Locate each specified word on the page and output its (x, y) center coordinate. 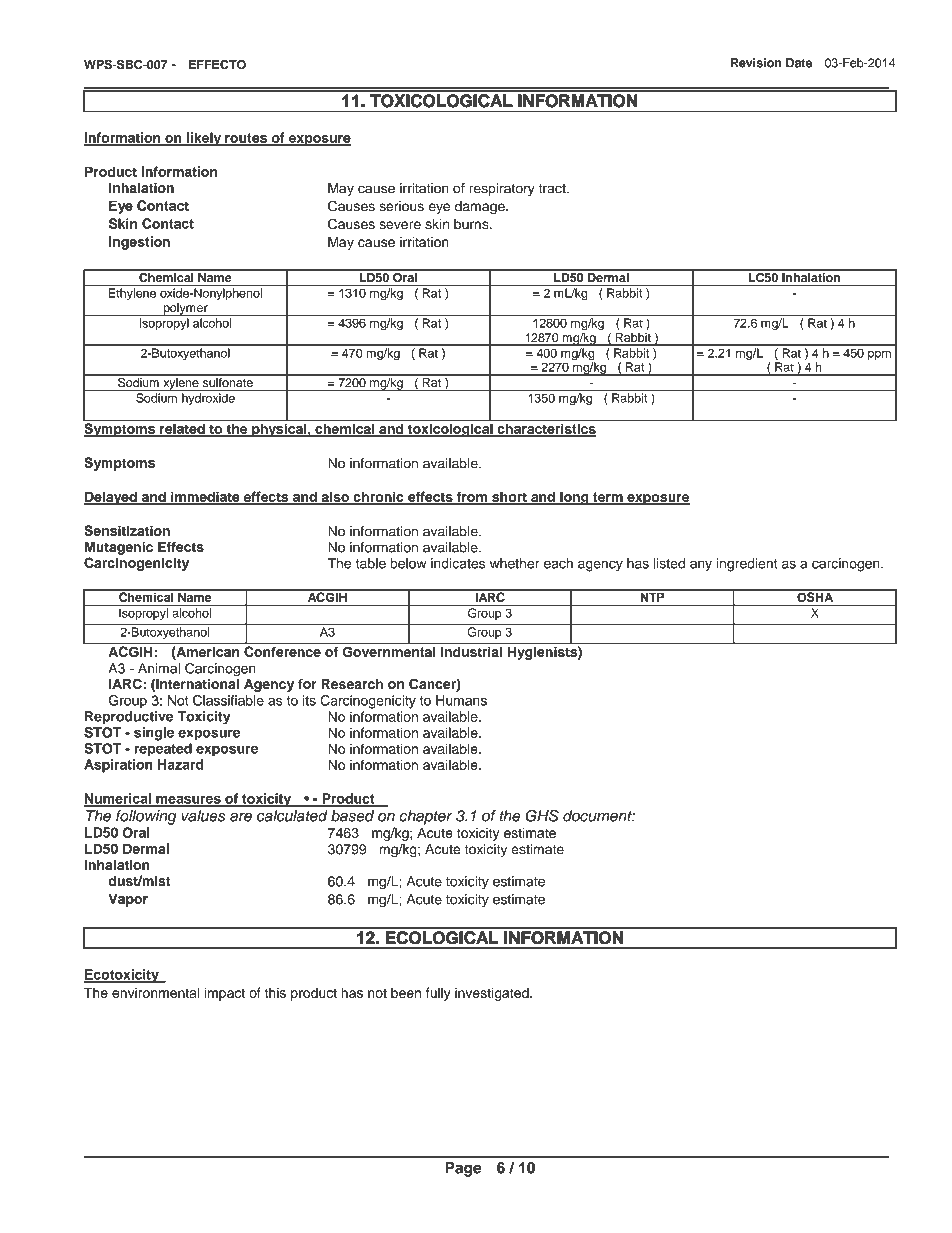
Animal (159, 668)
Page (463, 1169)
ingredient (746, 565)
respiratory (502, 189)
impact (225, 994)
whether (515, 563)
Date (799, 63)
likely (204, 139)
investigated (493, 994)
